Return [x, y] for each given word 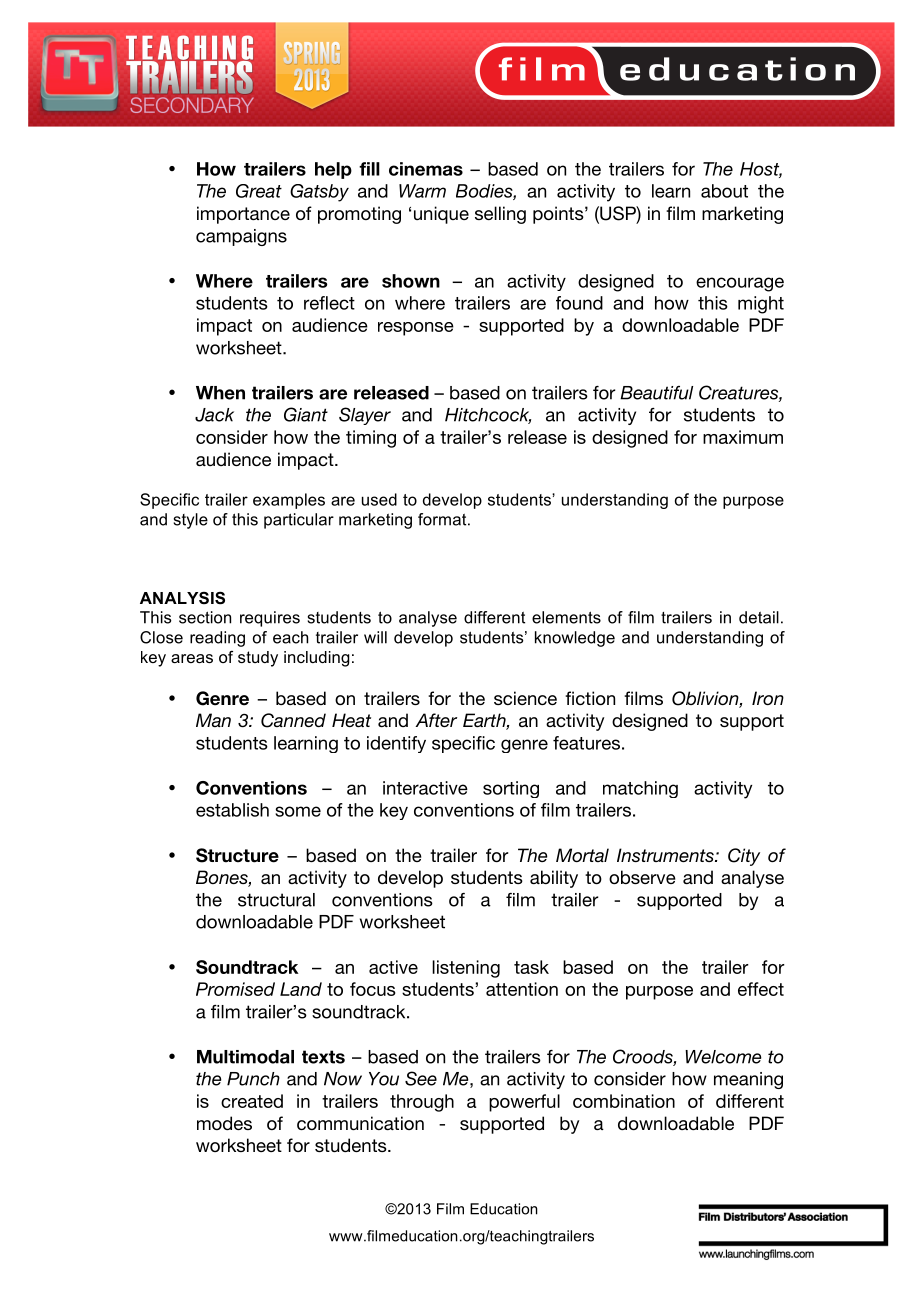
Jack [214, 415]
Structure [237, 855]
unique [441, 215]
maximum [743, 437]
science [525, 698]
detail [759, 617]
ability [554, 879]
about [724, 191]
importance [243, 215]
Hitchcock [488, 416]
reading [217, 639]
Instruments [666, 855]
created [252, 1101]
